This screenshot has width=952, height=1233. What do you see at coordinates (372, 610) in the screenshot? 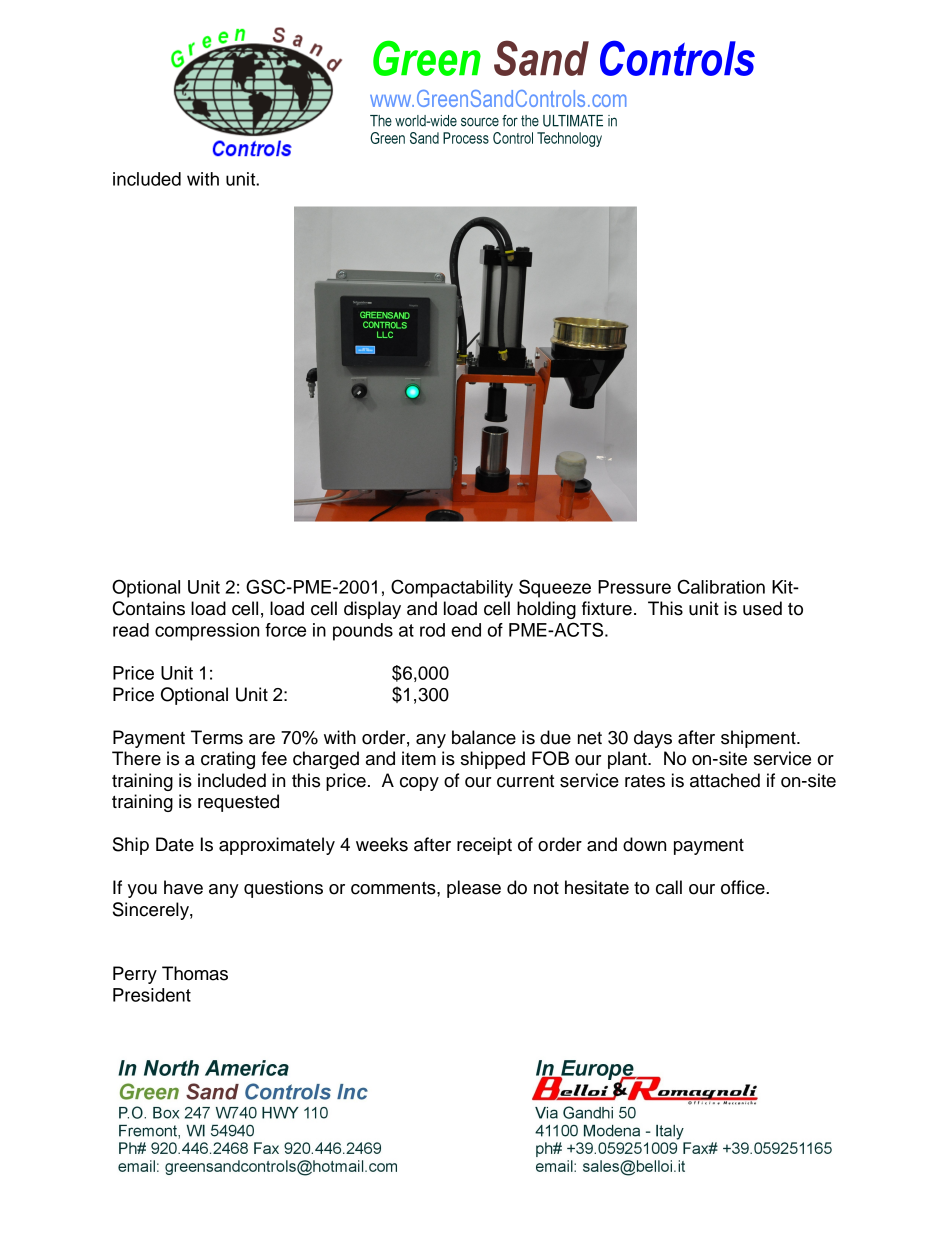
I see `display` at bounding box center [372, 610].
